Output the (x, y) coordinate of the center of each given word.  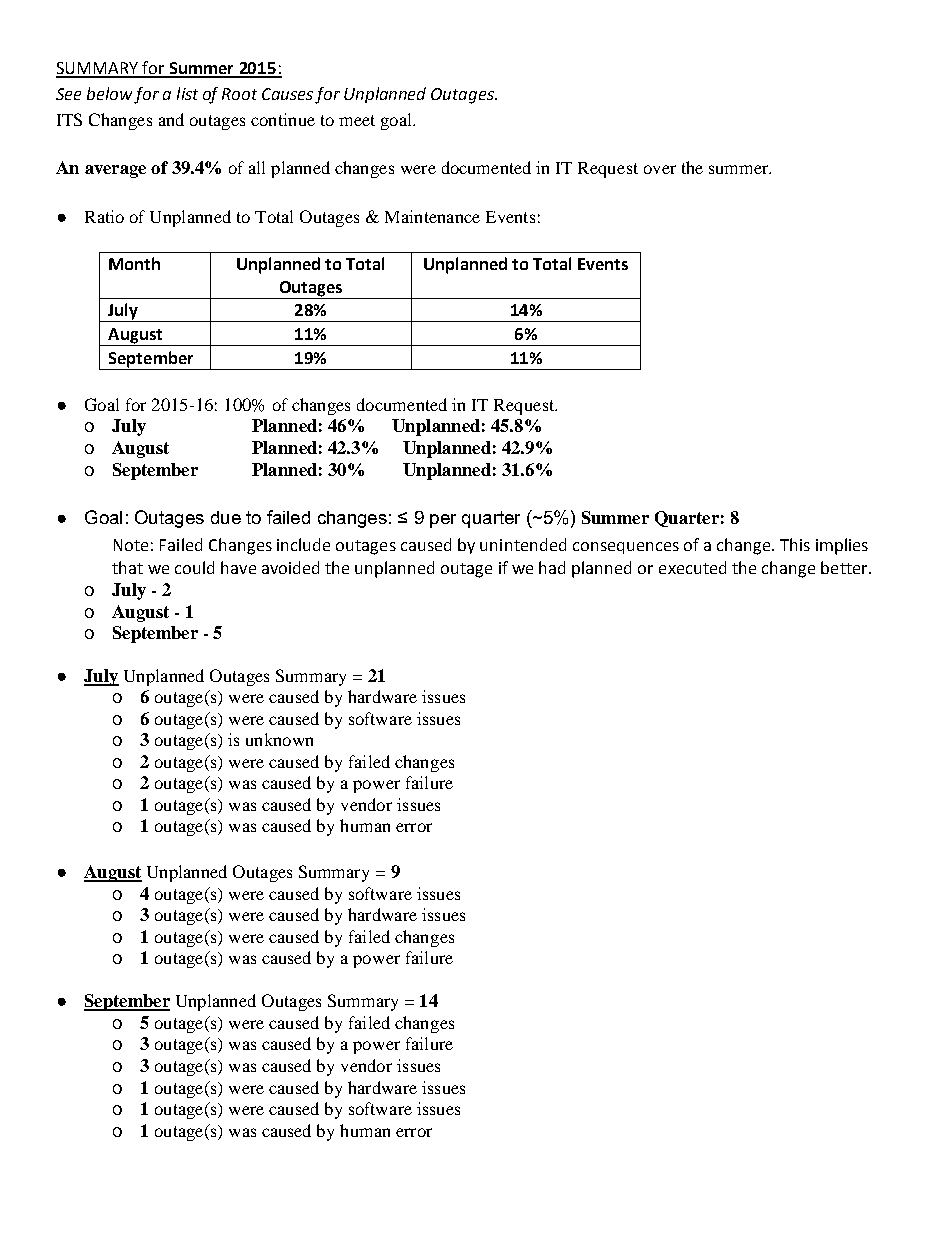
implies (842, 546)
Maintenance (432, 216)
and (171, 119)
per (443, 521)
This (795, 544)
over (660, 169)
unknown (279, 739)
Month (134, 263)
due (226, 517)
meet (357, 120)
